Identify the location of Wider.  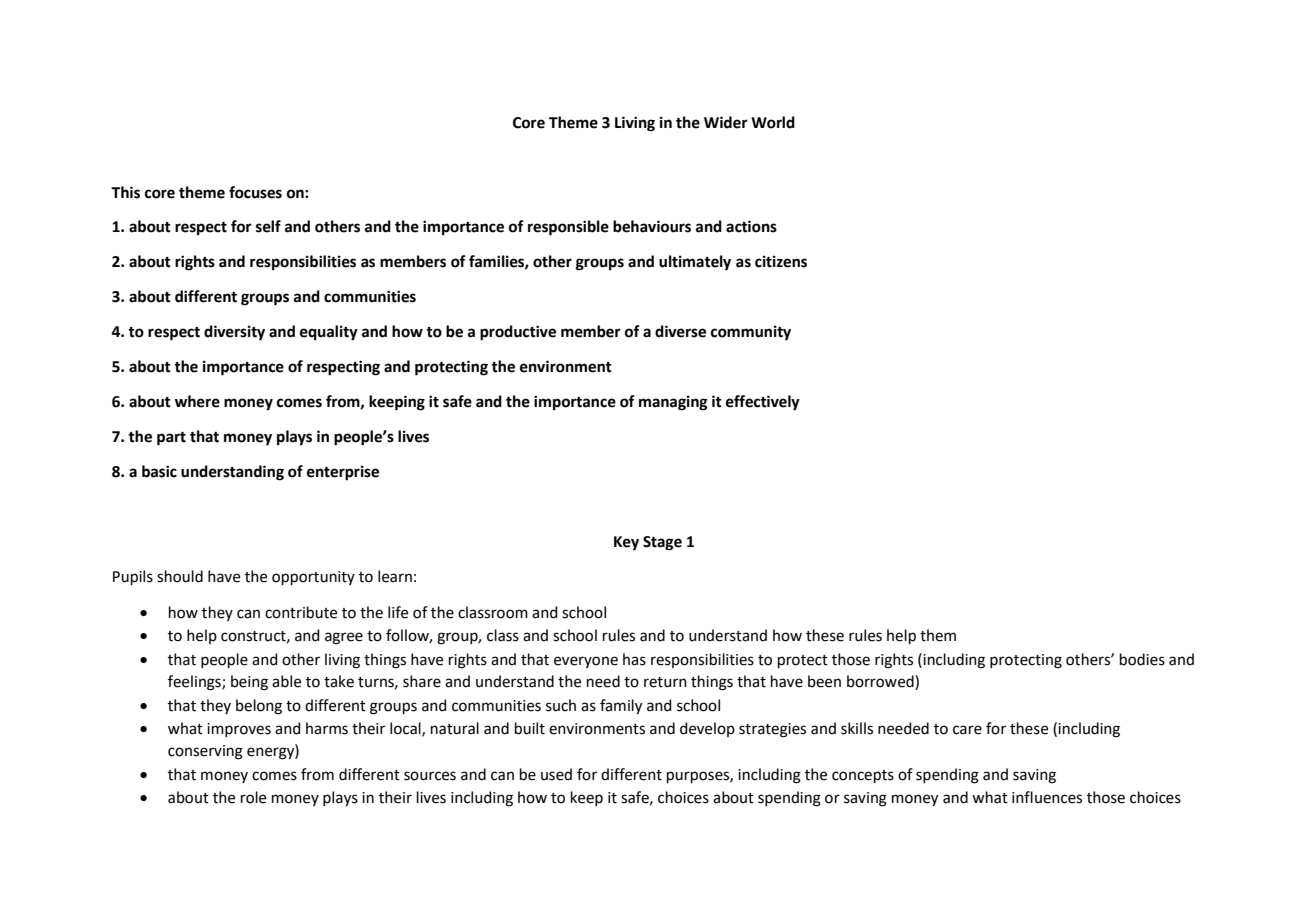
(726, 122).
